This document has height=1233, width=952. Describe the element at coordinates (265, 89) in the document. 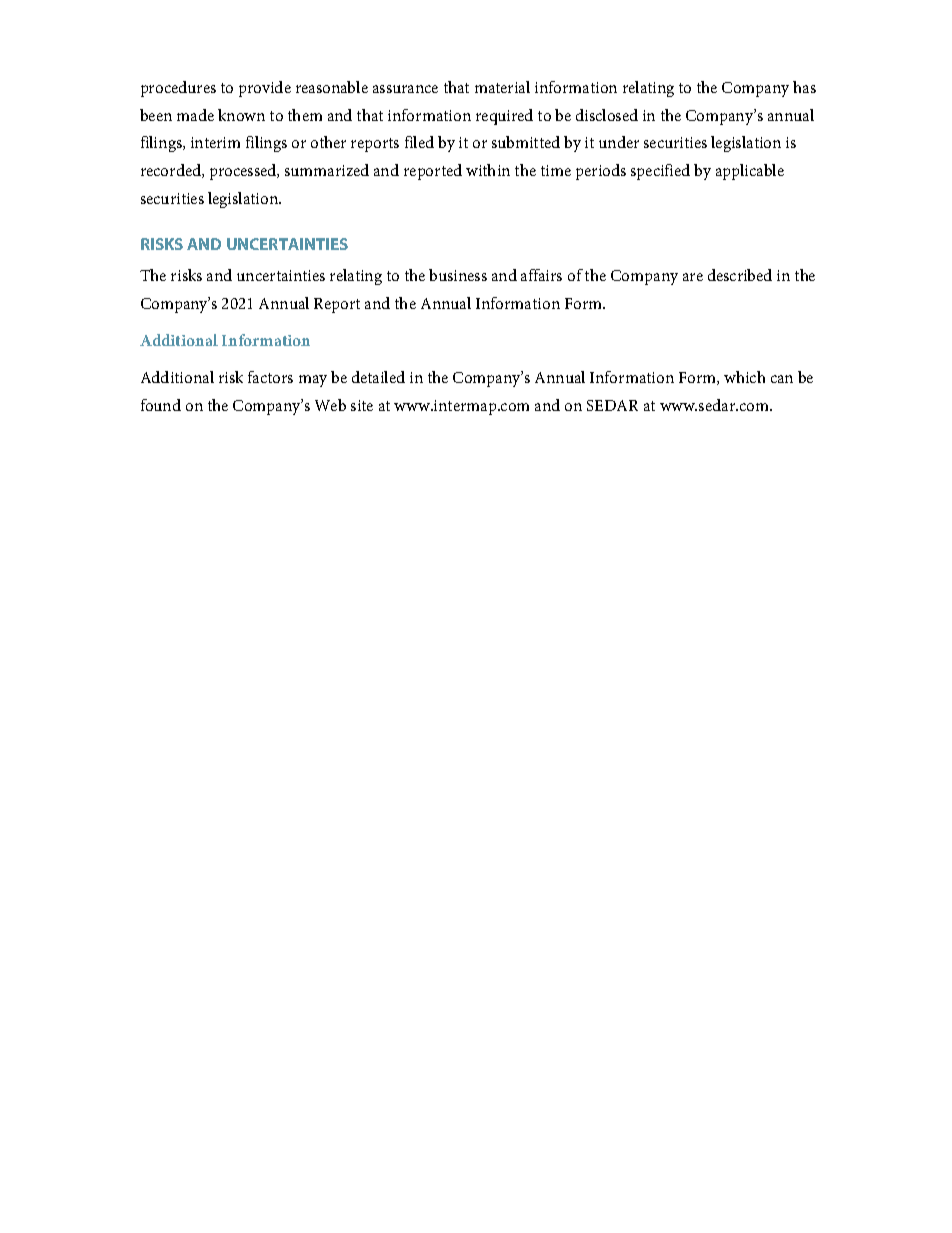

I see `provide` at that location.
